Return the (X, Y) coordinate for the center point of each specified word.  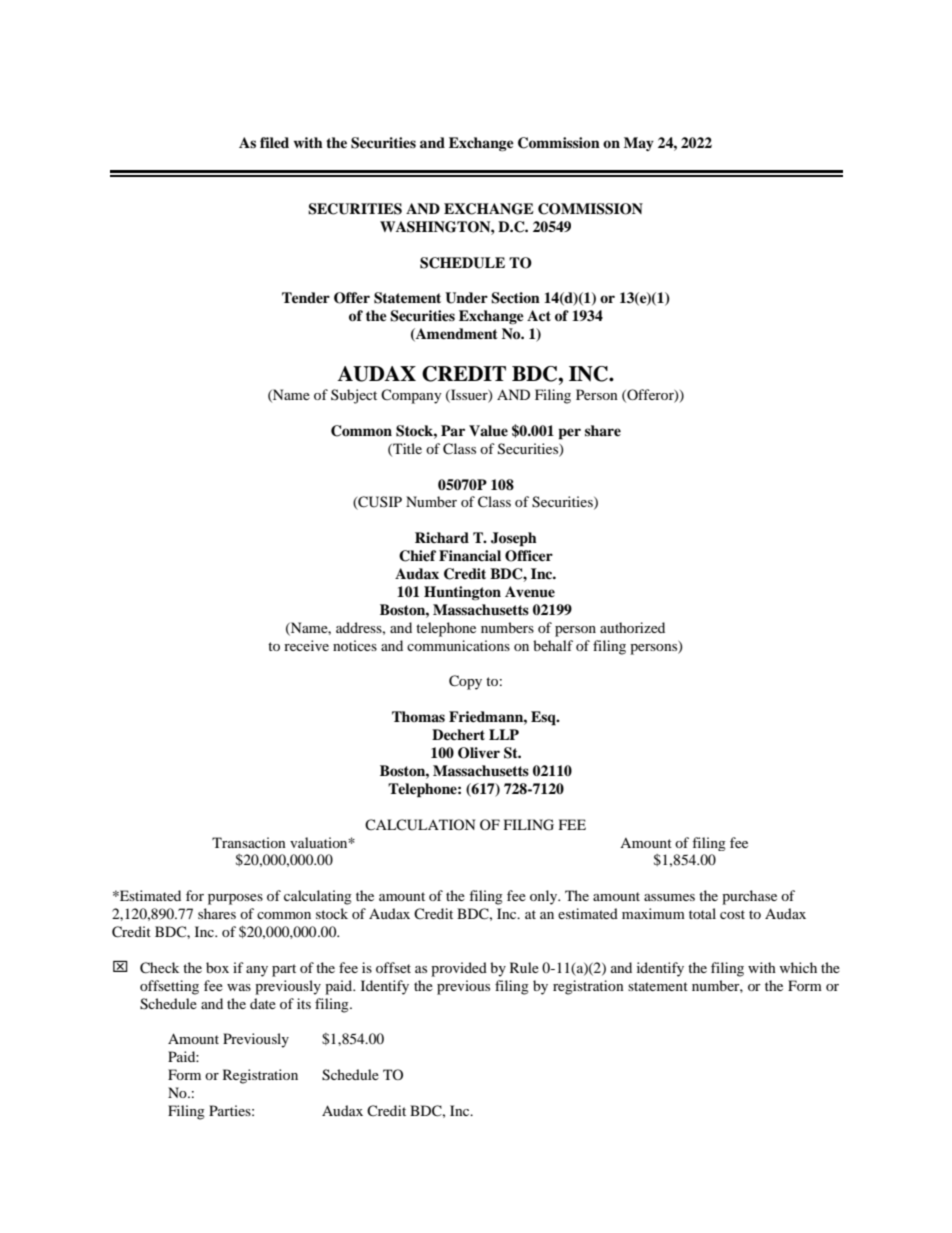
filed (274, 142)
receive (306, 645)
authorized (632, 627)
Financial (470, 555)
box (217, 967)
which (798, 967)
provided (459, 969)
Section (515, 298)
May (639, 144)
